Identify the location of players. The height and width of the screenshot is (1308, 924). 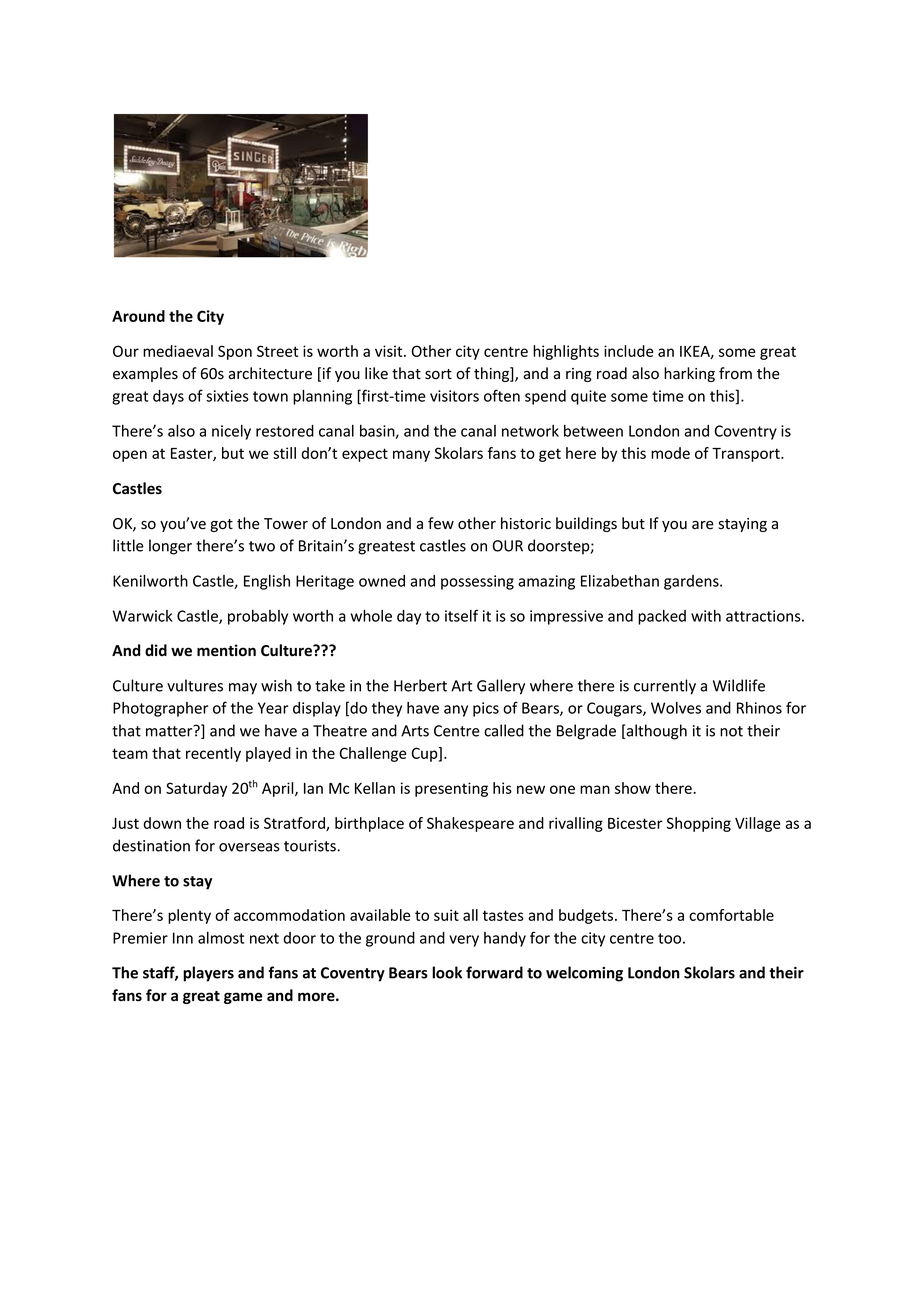
(208, 974).
